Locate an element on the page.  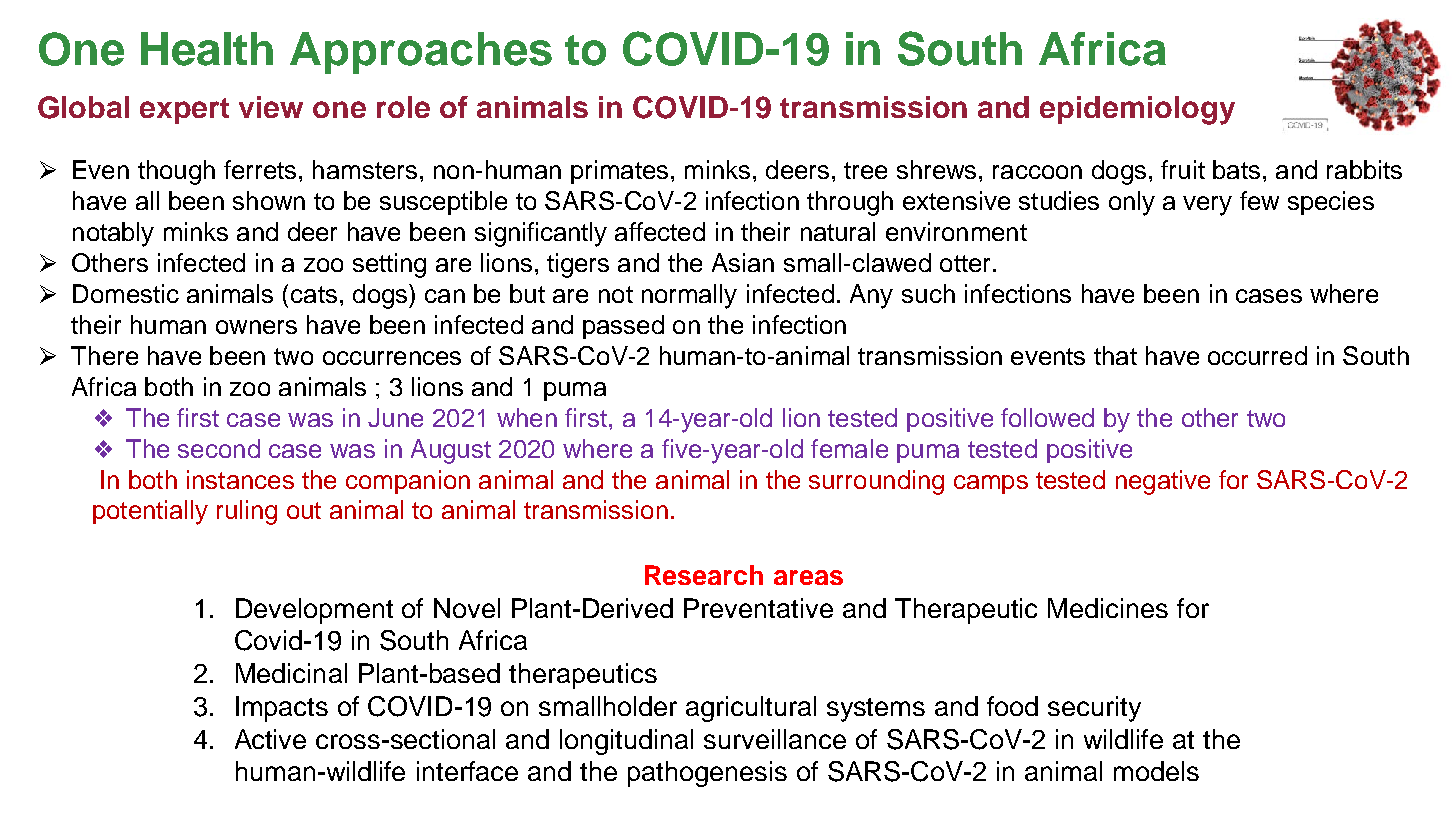
Active is located at coordinates (270, 739).
